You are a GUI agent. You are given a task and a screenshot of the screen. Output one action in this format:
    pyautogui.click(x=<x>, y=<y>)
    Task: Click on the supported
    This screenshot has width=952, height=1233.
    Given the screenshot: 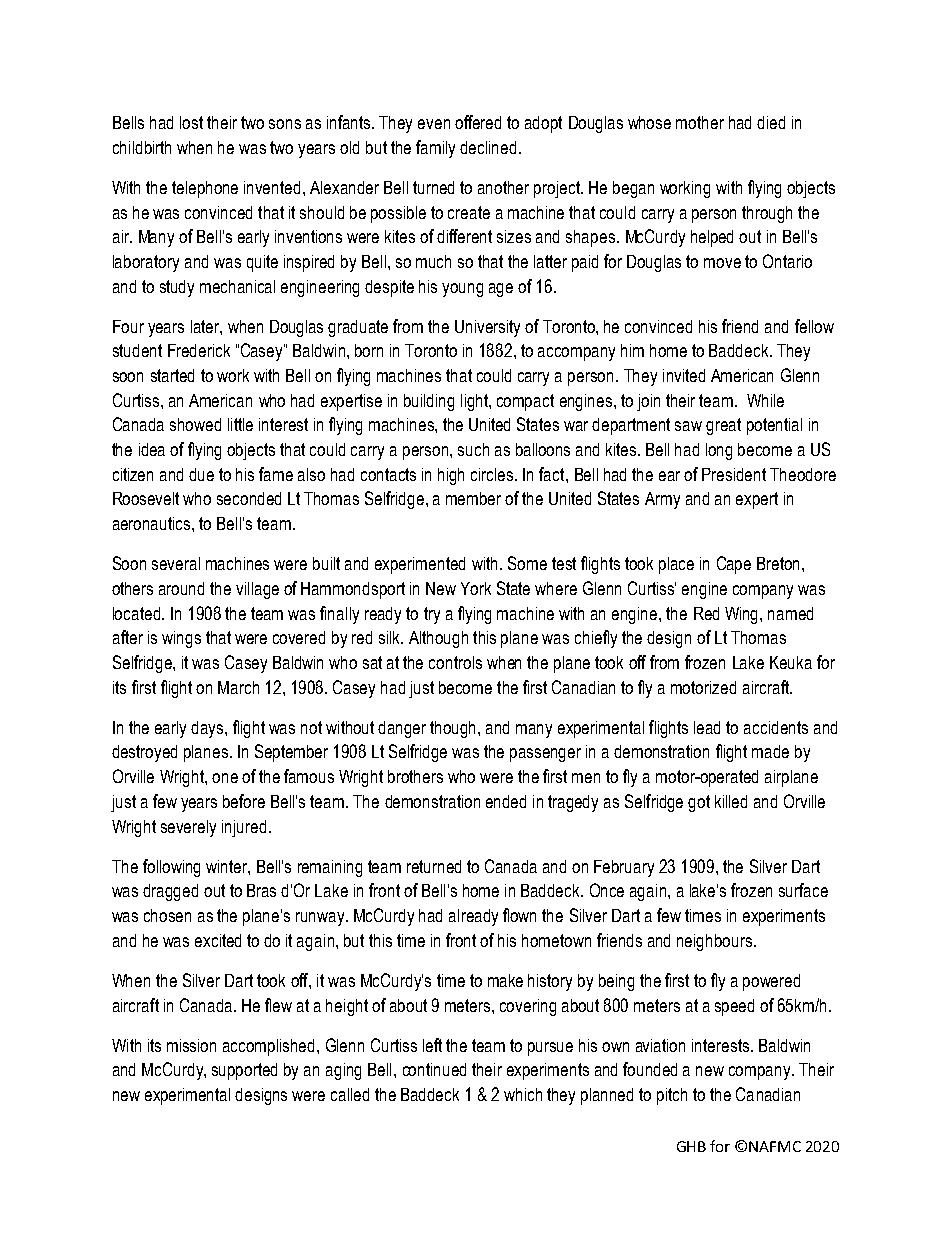 What is the action you would take?
    pyautogui.click(x=244, y=1071)
